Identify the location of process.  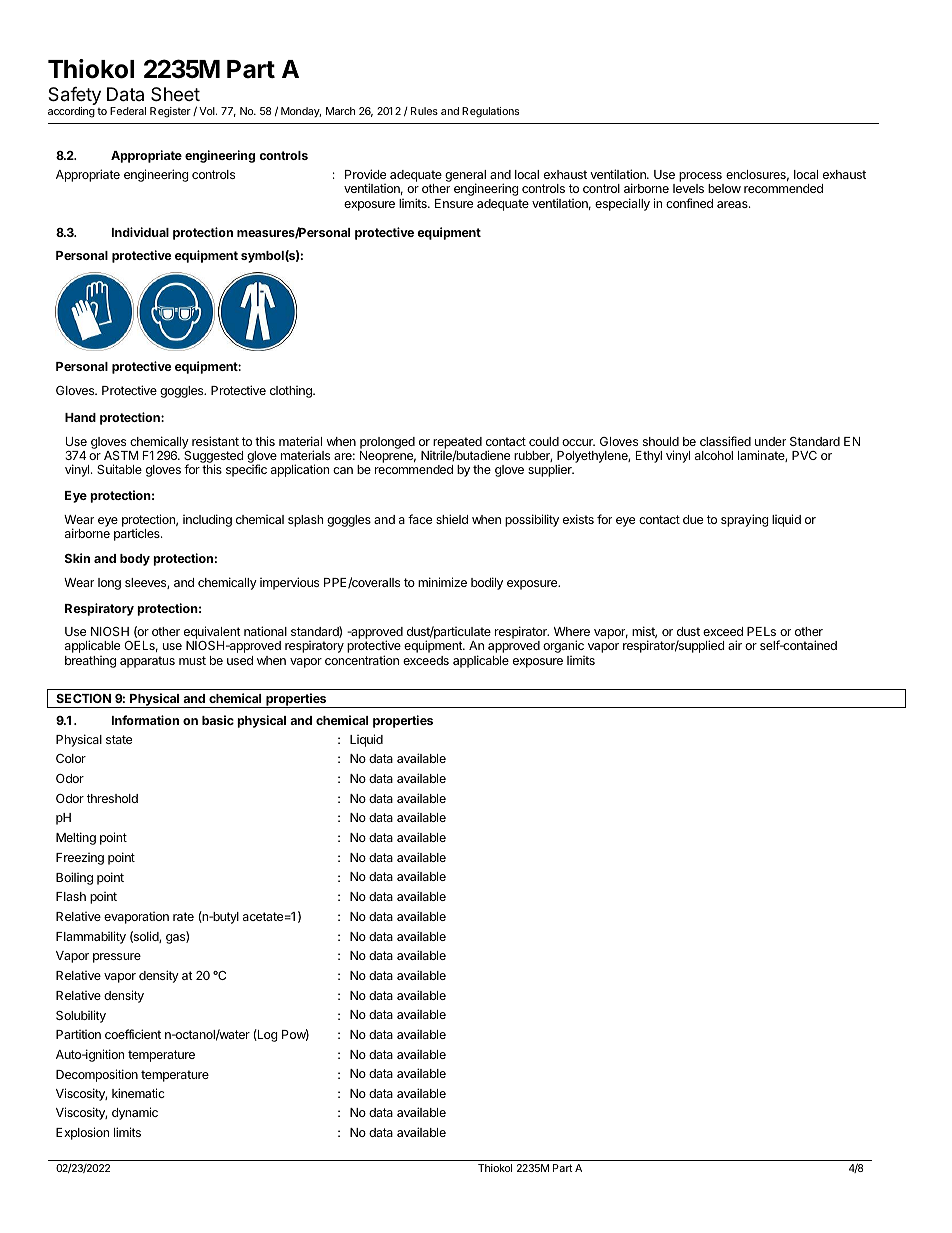
(701, 178).
